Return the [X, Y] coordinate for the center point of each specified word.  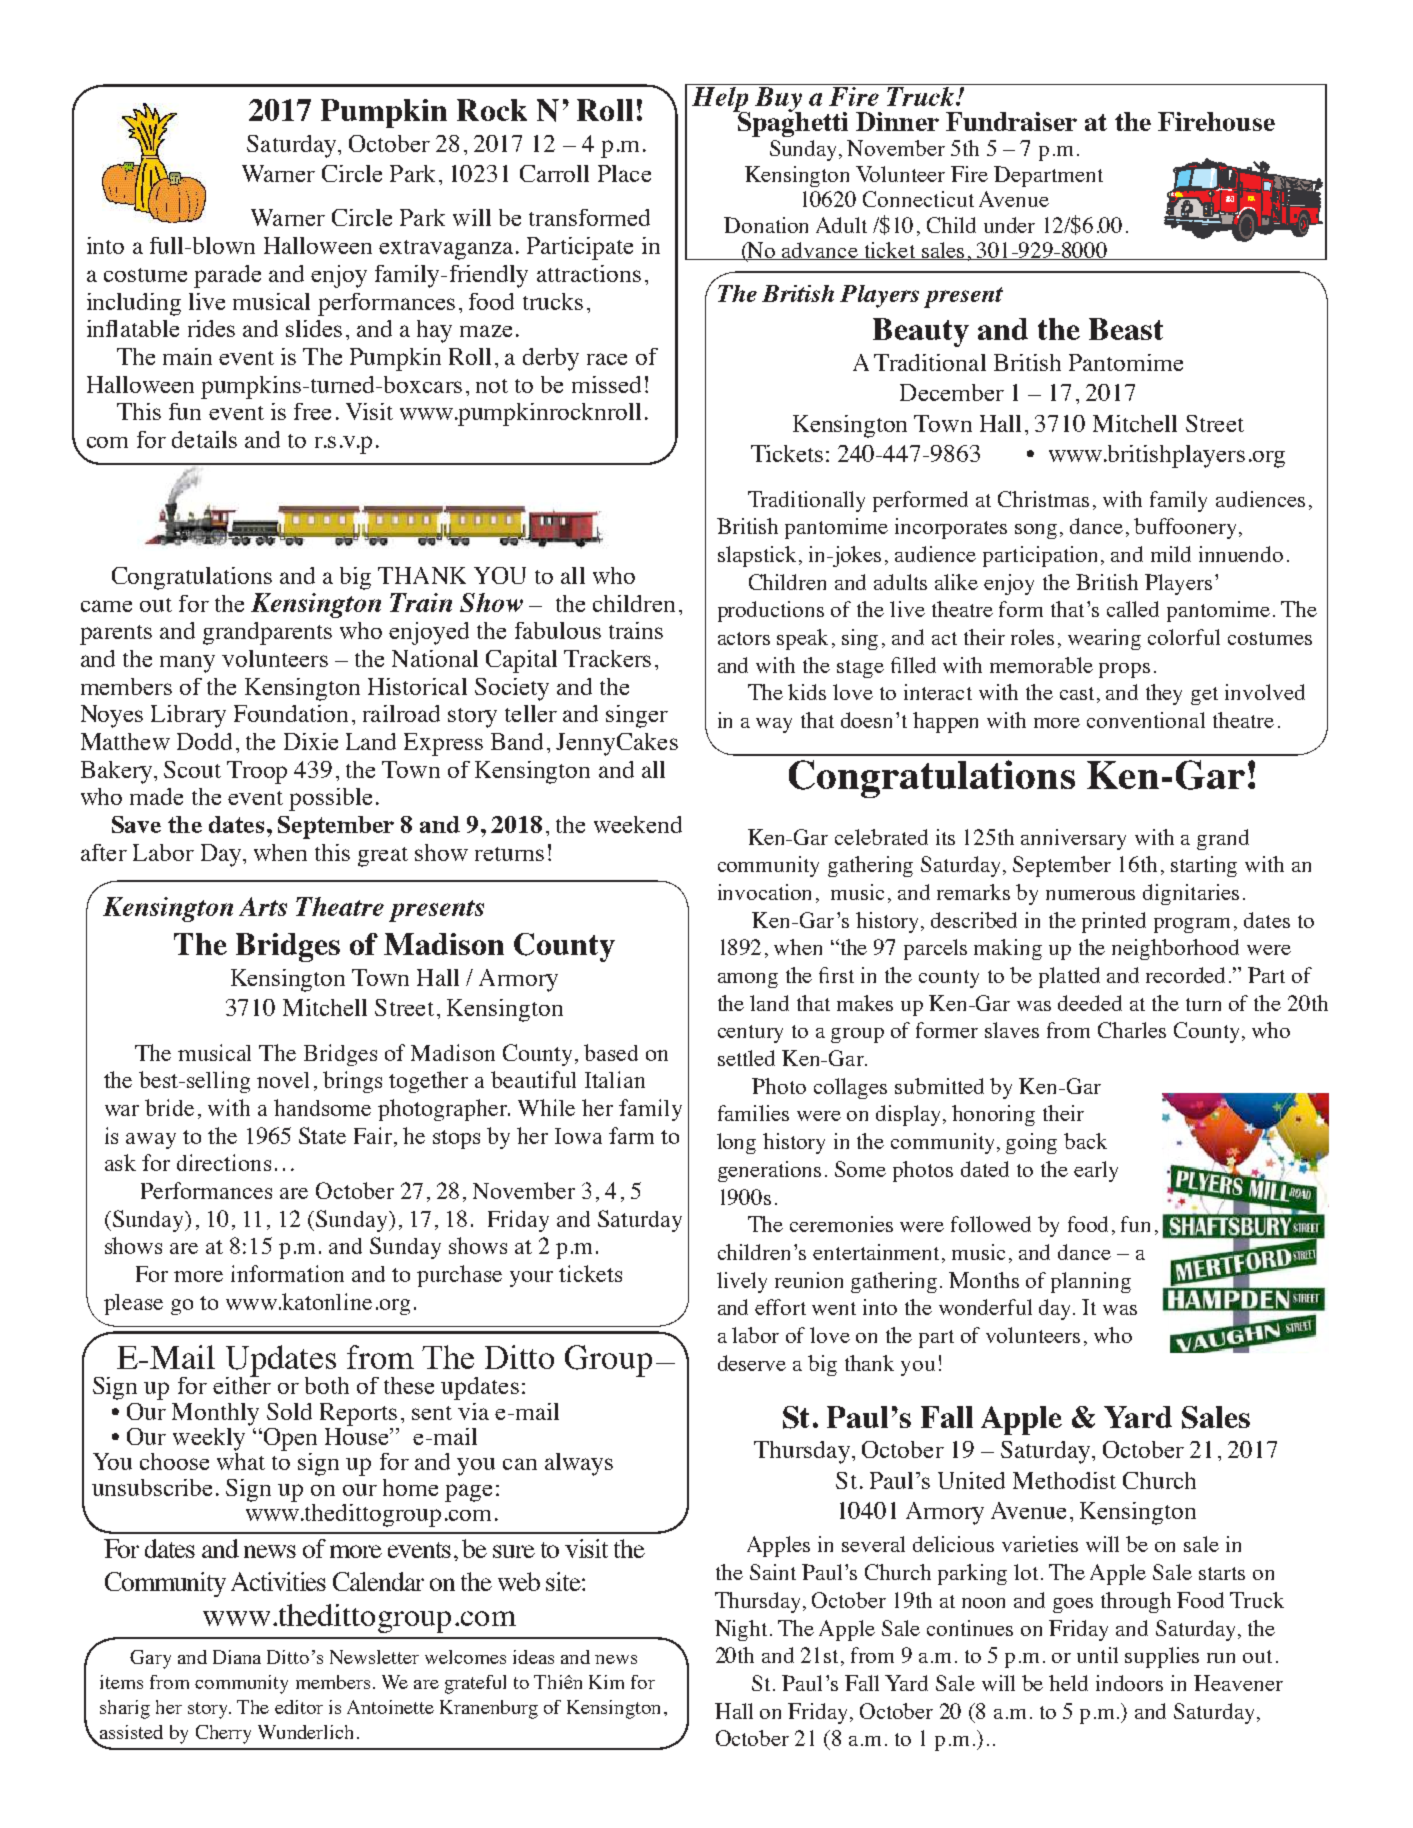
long [736, 1143]
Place [624, 173]
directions [224, 1162]
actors [744, 638]
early [1096, 1171]
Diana [237, 1657]
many [187, 664]
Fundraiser [1011, 121]
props [1124, 670]
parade [227, 276]
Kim [606, 1682]
